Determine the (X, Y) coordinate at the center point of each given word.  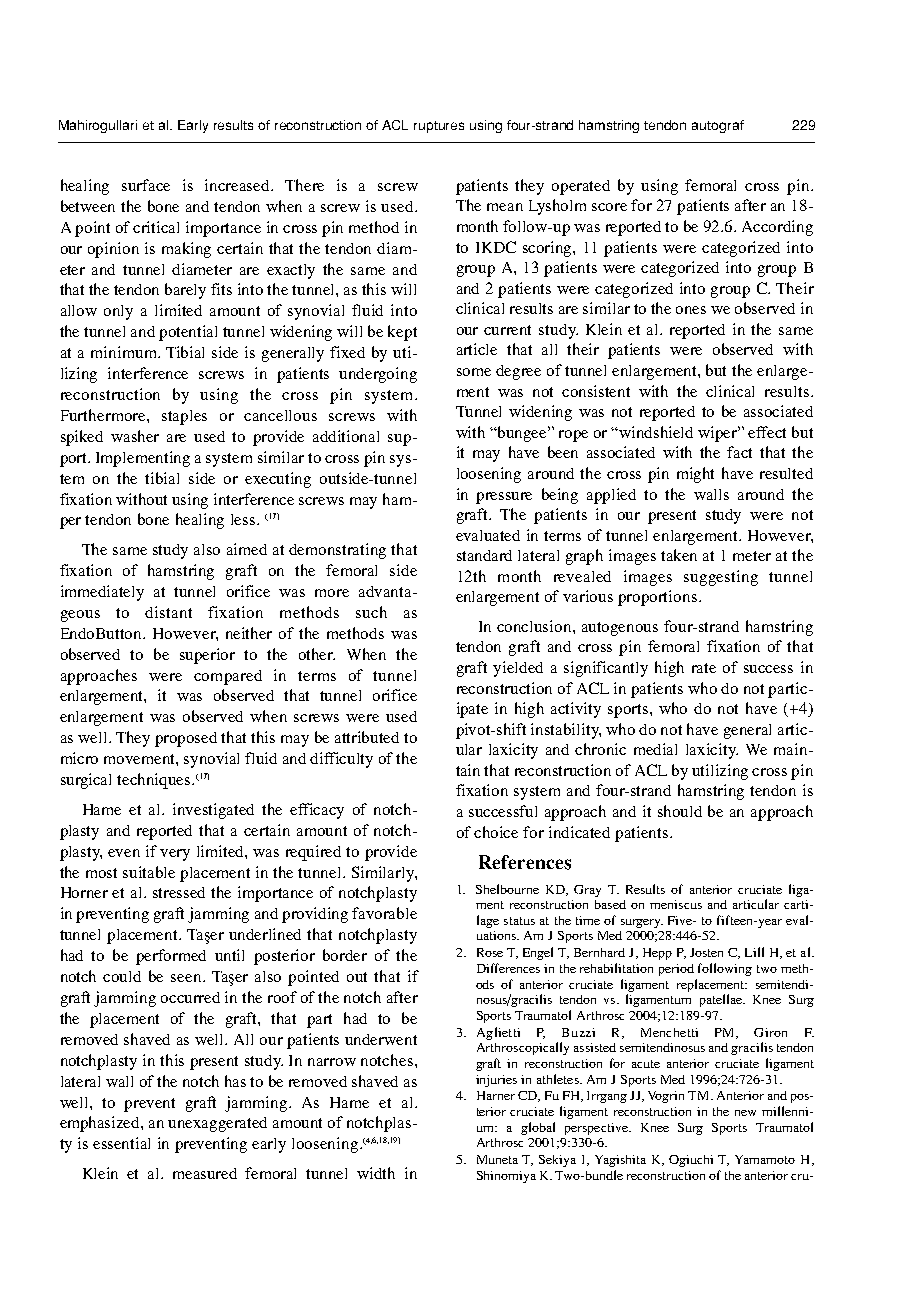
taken (679, 555)
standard (484, 555)
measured (205, 1173)
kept (402, 333)
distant (168, 612)
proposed (186, 739)
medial (655, 749)
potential (188, 333)
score (609, 207)
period (676, 970)
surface (146, 185)
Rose (490, 952)
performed (171, 957)
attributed (367, 737)
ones (691, 310)
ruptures (439, 127)
